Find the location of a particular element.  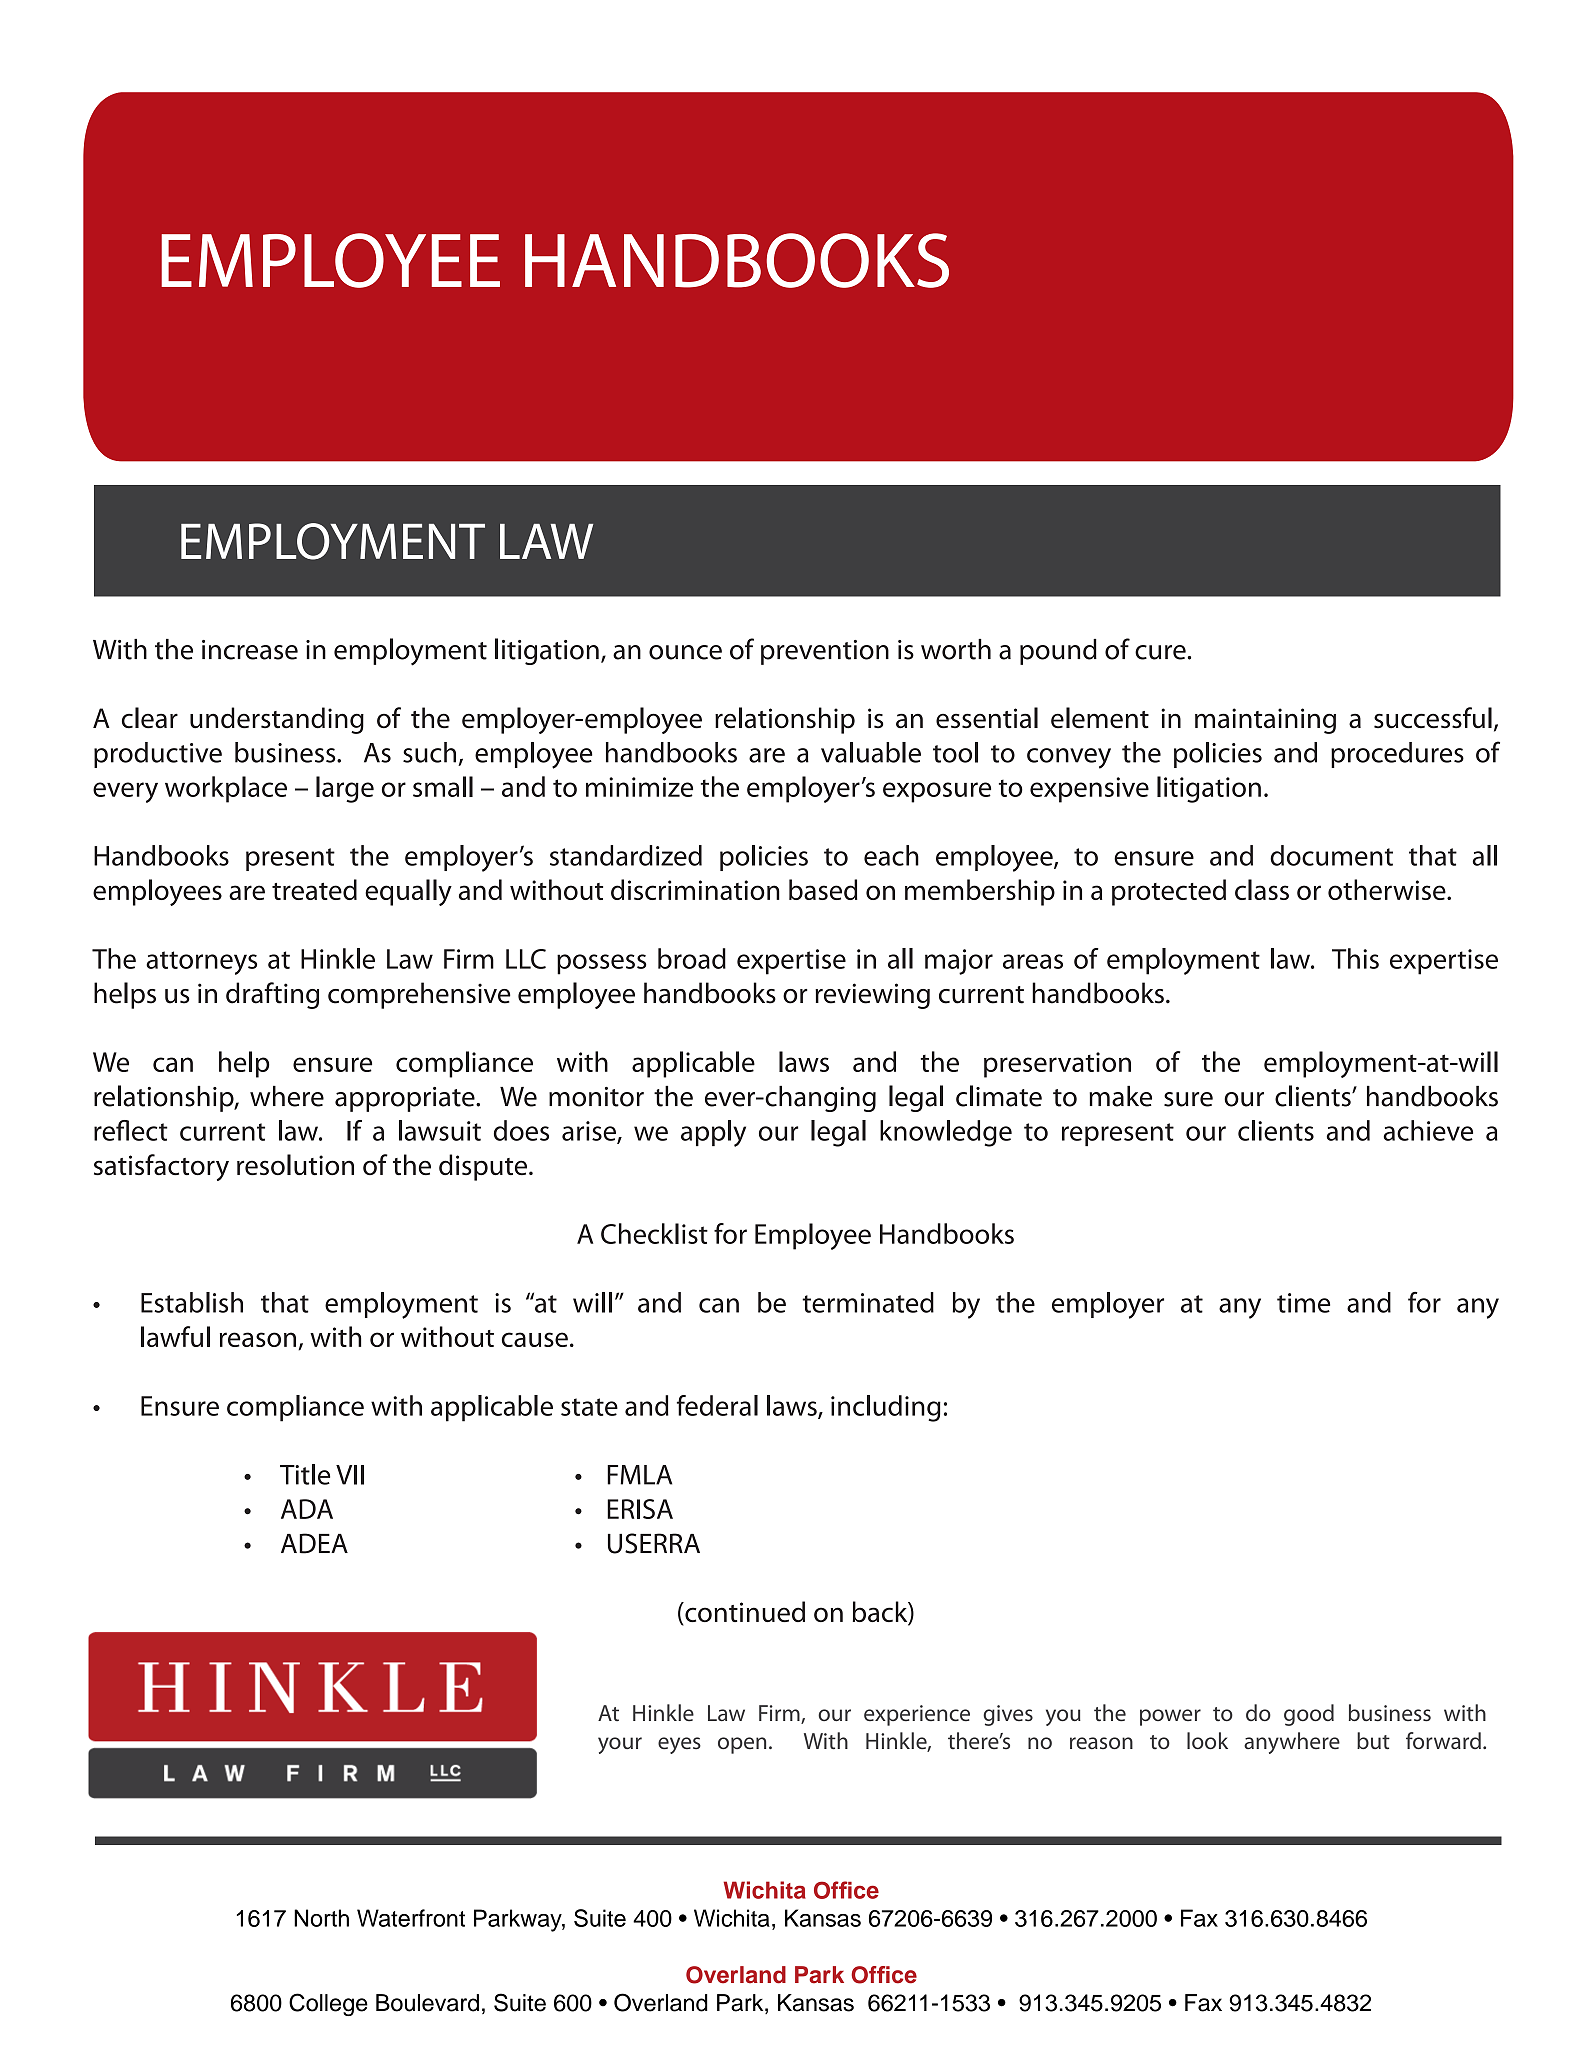

College is located at coordinates (328, 2004).
